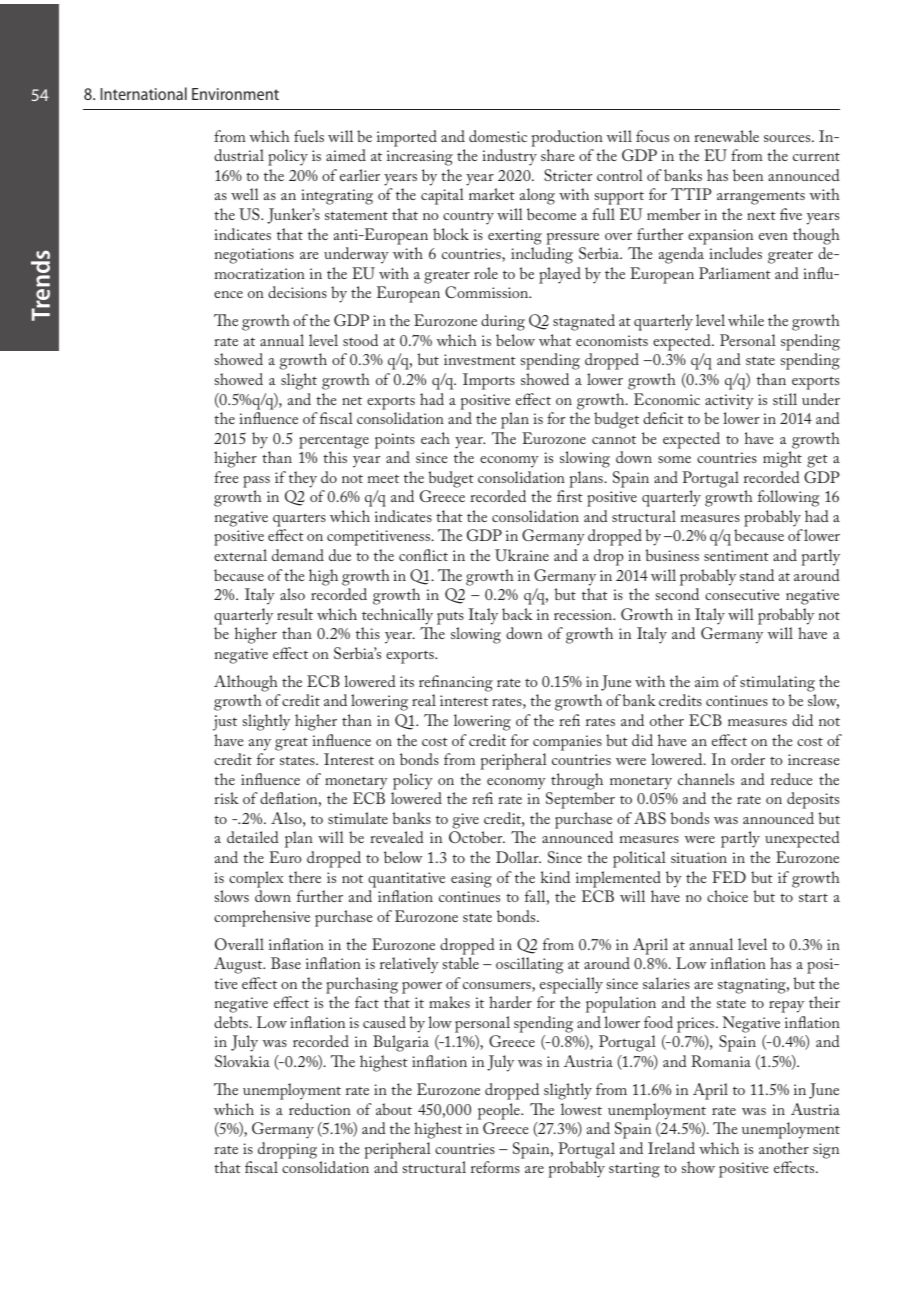  Describe the element at coordinates (235, 94) in the screenshot. I see `Environment` at that location.
